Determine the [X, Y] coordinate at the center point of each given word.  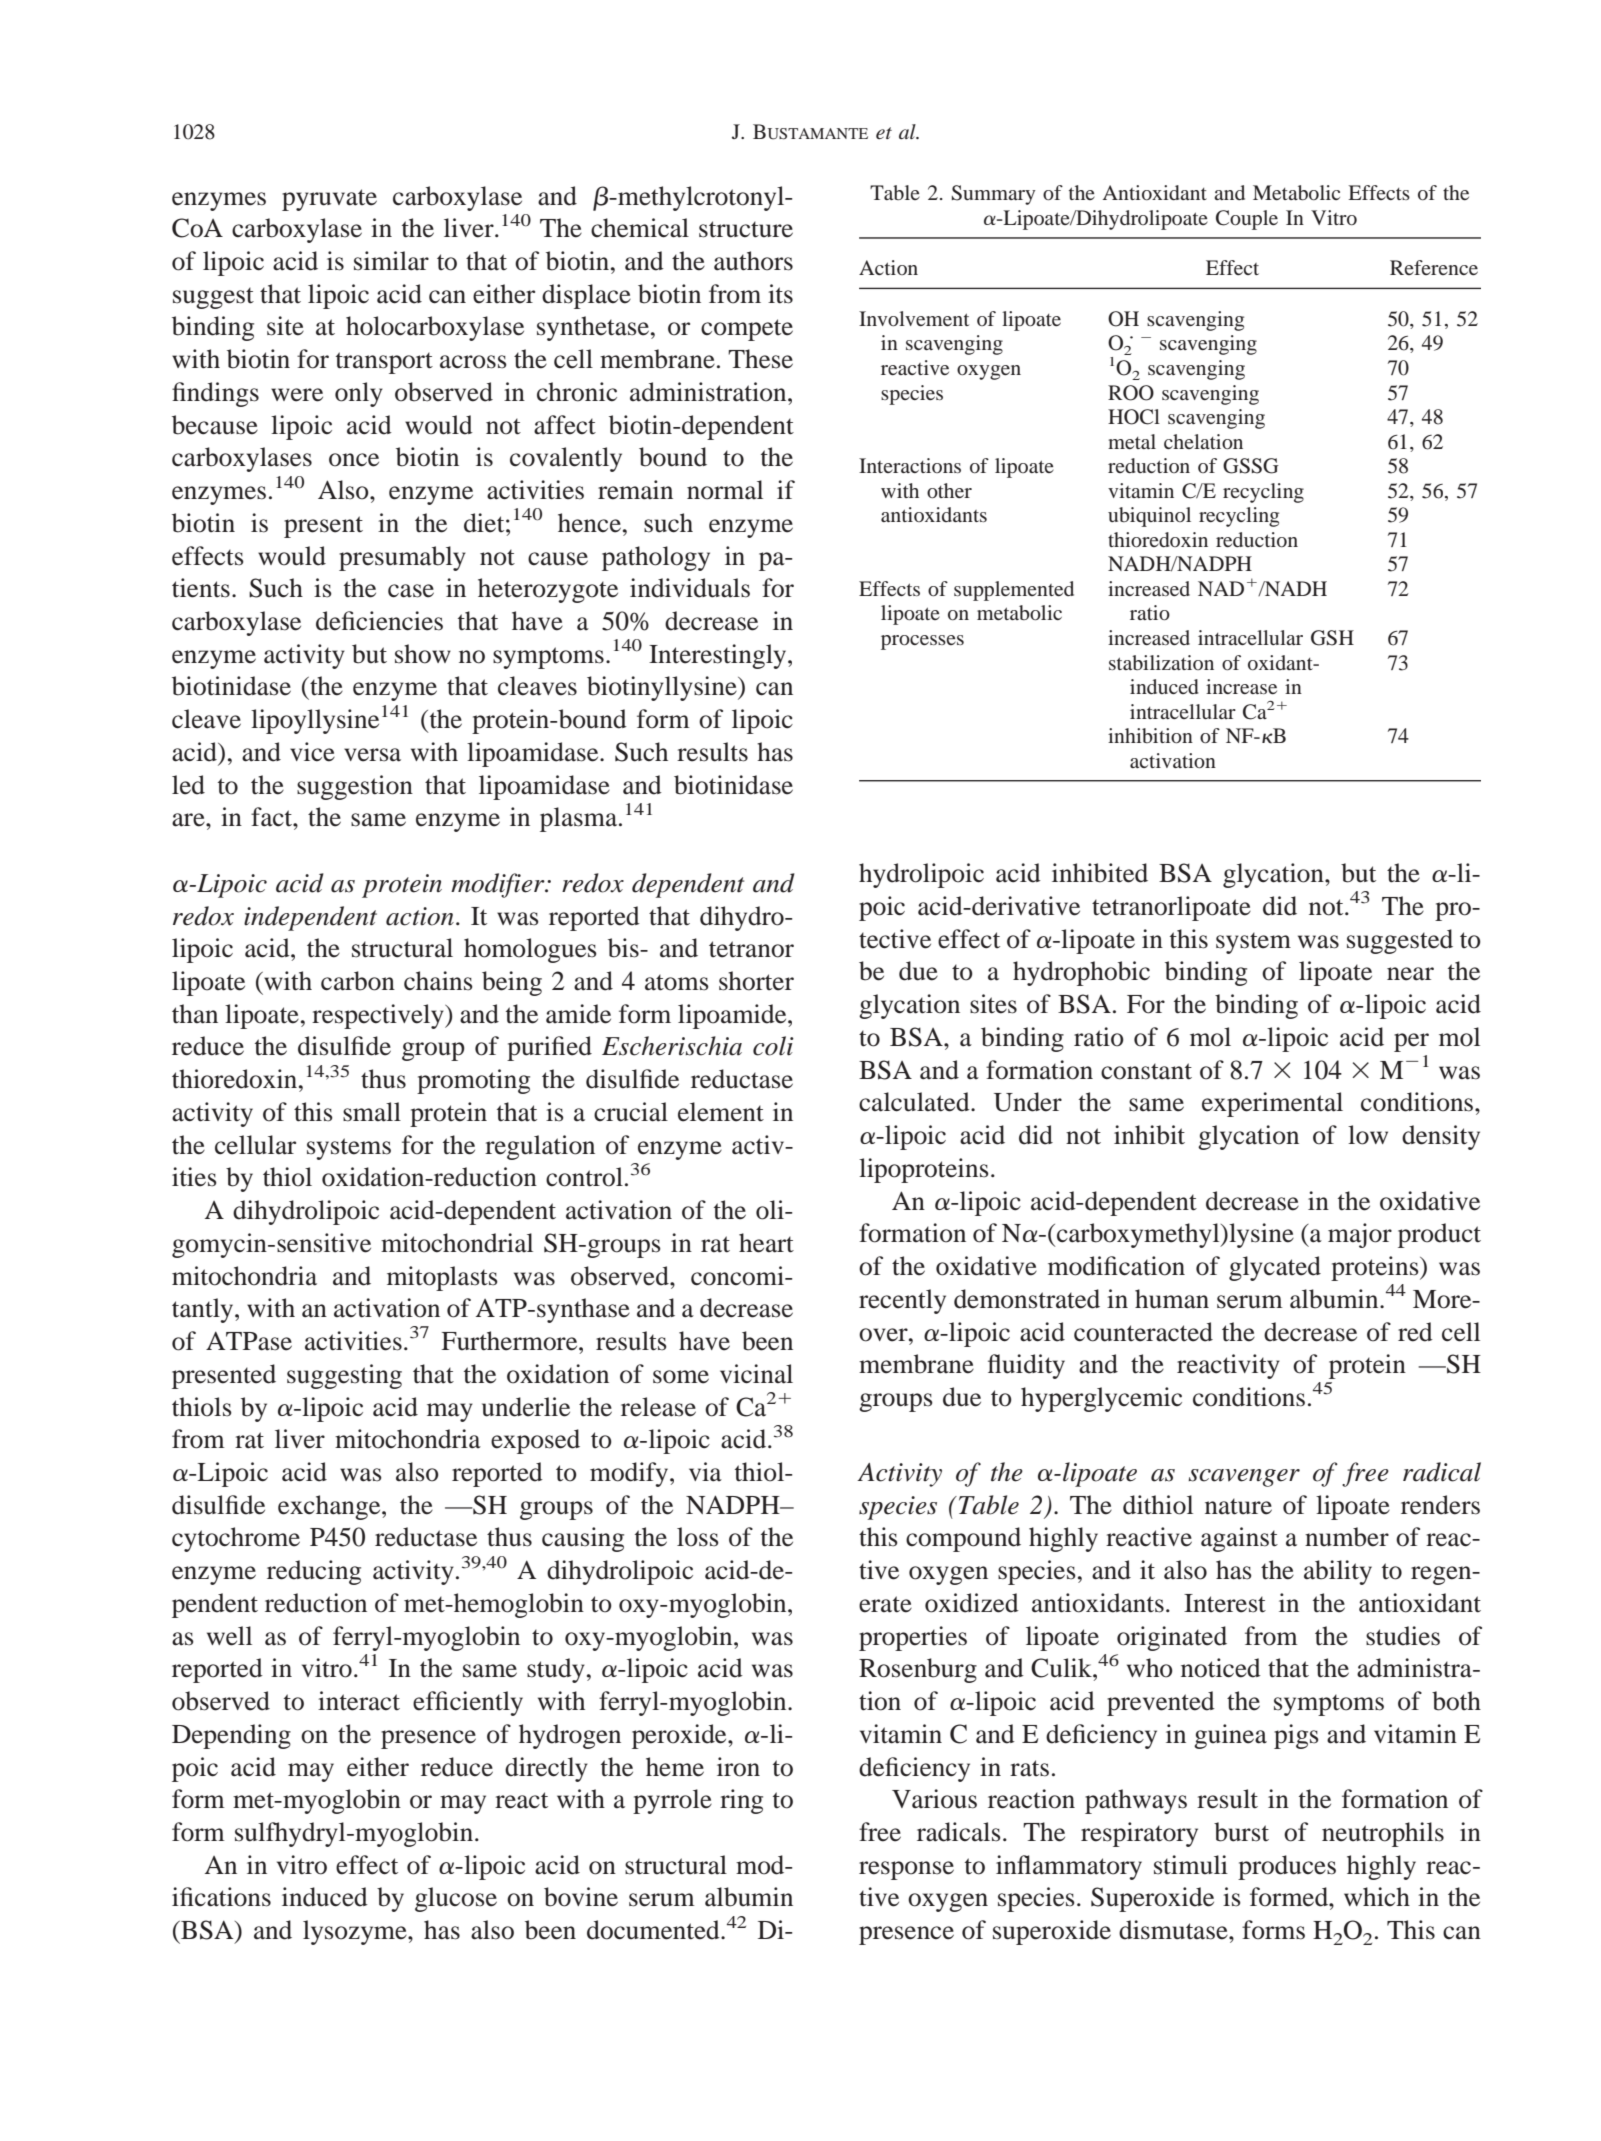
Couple [1247, 220]
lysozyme [356, 1932]
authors [753, 261]
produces [1287, 1867]
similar [391, 261]
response [906, 1870]
